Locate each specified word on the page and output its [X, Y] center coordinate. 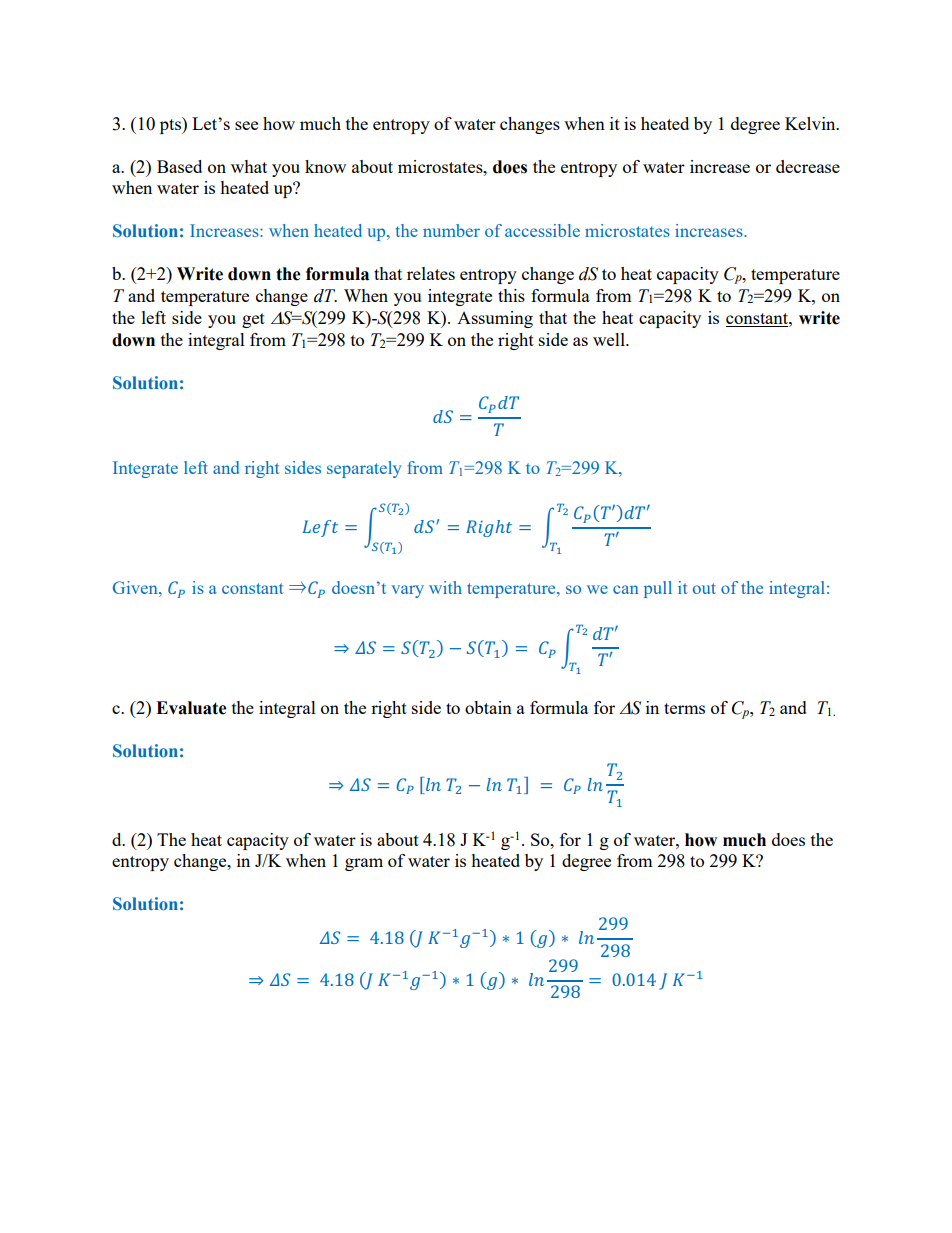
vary [407, 591]
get [253, 320]
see [246, 125]
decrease [808, 166]
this [511, 295]
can [626, 589]
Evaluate [191, 708]
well [610, 339]
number [451, 230]
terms [684, 708]
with [445, 587]
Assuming [495, 319]
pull [658, 589]
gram [364, 864]
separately [364, 469]
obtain [488, 707]
